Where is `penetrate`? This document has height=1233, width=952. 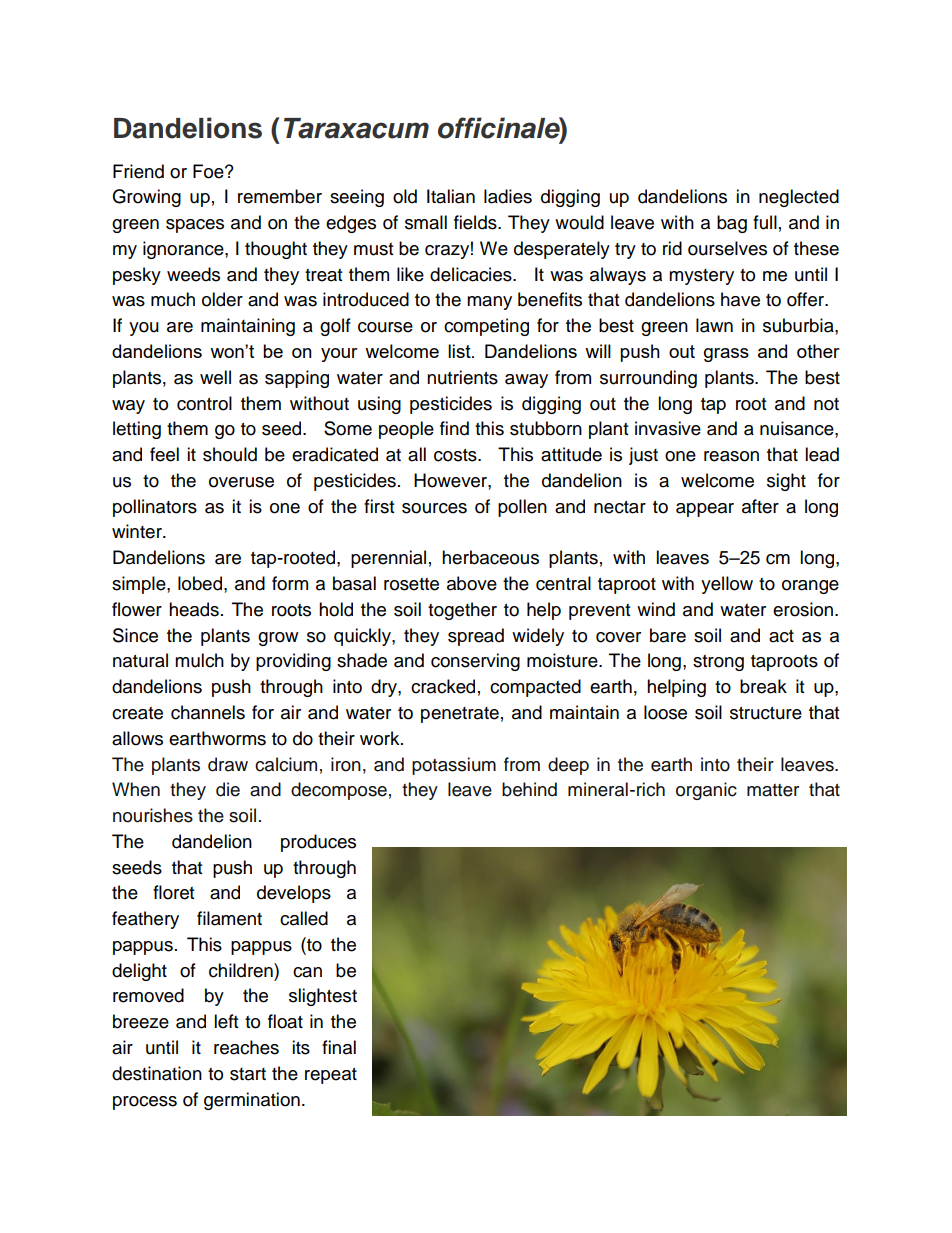 penetrate is located at coordinates (460, 715).
